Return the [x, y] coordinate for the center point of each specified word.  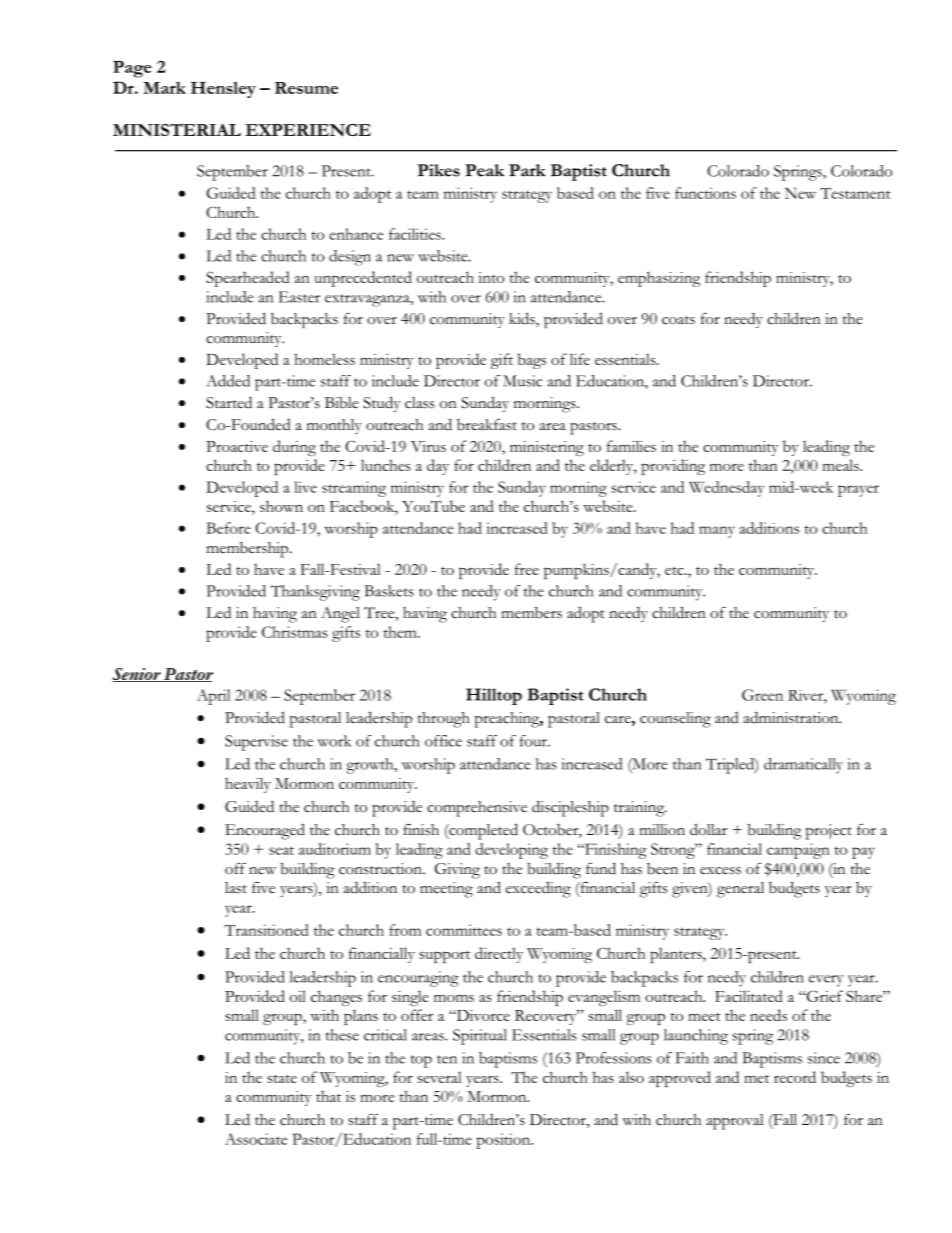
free [527, 569]
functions [705, 193]
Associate [256, 1139]
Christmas [295, 632]
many [717, 532]
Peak [484, 170]
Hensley [223, 89]
